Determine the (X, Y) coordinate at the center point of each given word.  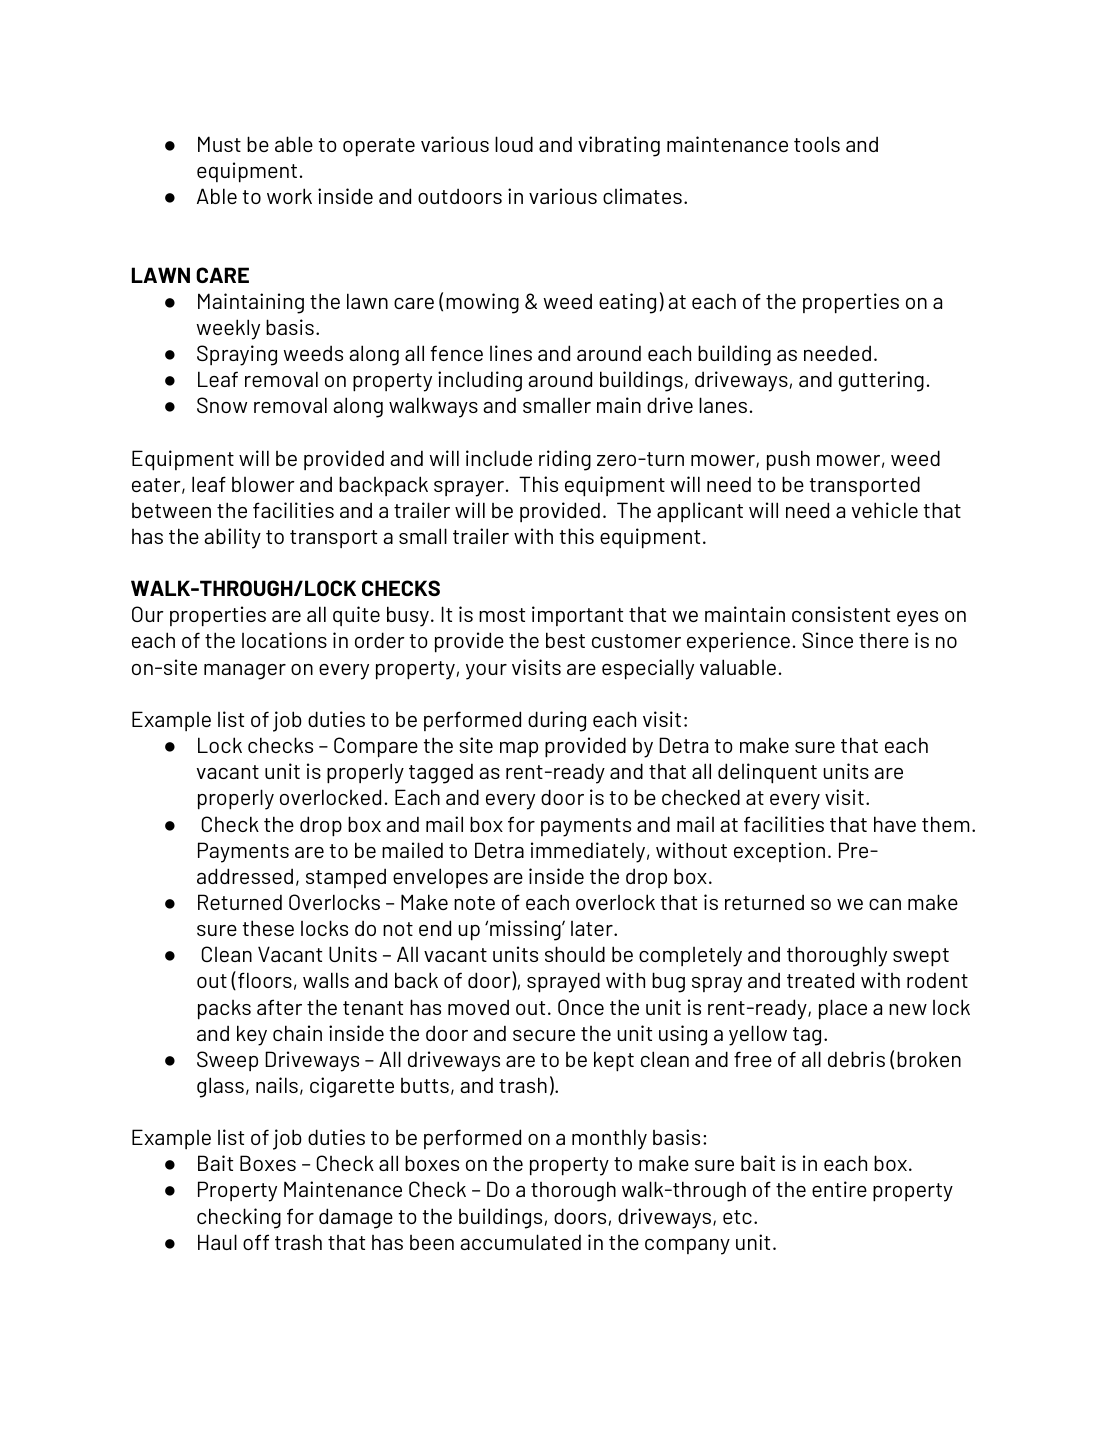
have (895, 824)
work (289, 196)
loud (514, 144)
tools (817, 144)
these (268, 928)
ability (232, 538)
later (593, 928)
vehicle (885, 510)
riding (565, 460)
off (256, 1242)
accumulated (520, 1242)
